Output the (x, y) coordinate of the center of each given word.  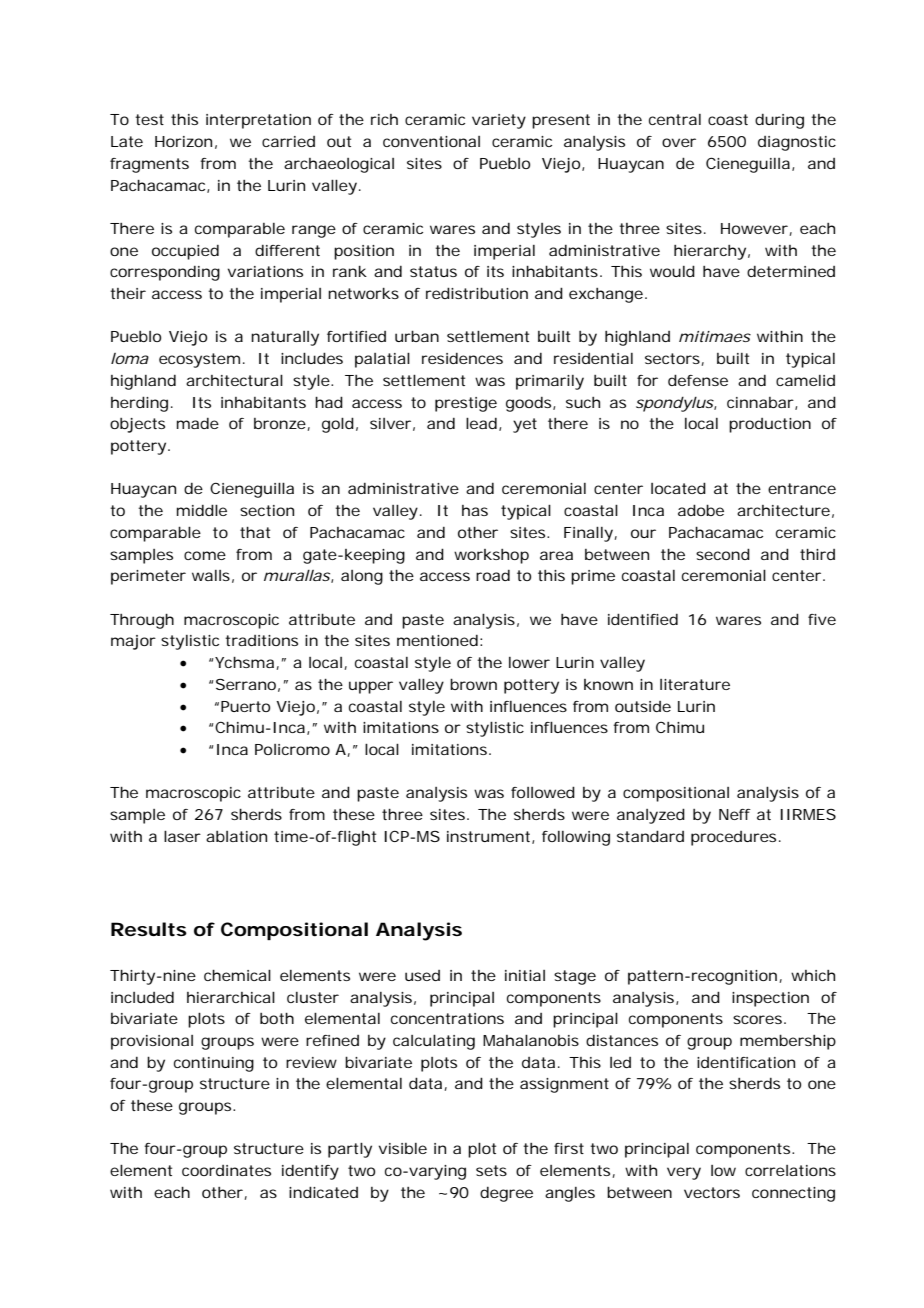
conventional (431, 141)
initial (525, 975)
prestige (466, 404)
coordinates (226, 1170)
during (779, 121)
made (198, 423)
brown (473, 684)
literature (695, 684)
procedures (733, 838)
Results (149, 929)
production (770, 425)
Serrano (244, 684)
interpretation (258, 121)
